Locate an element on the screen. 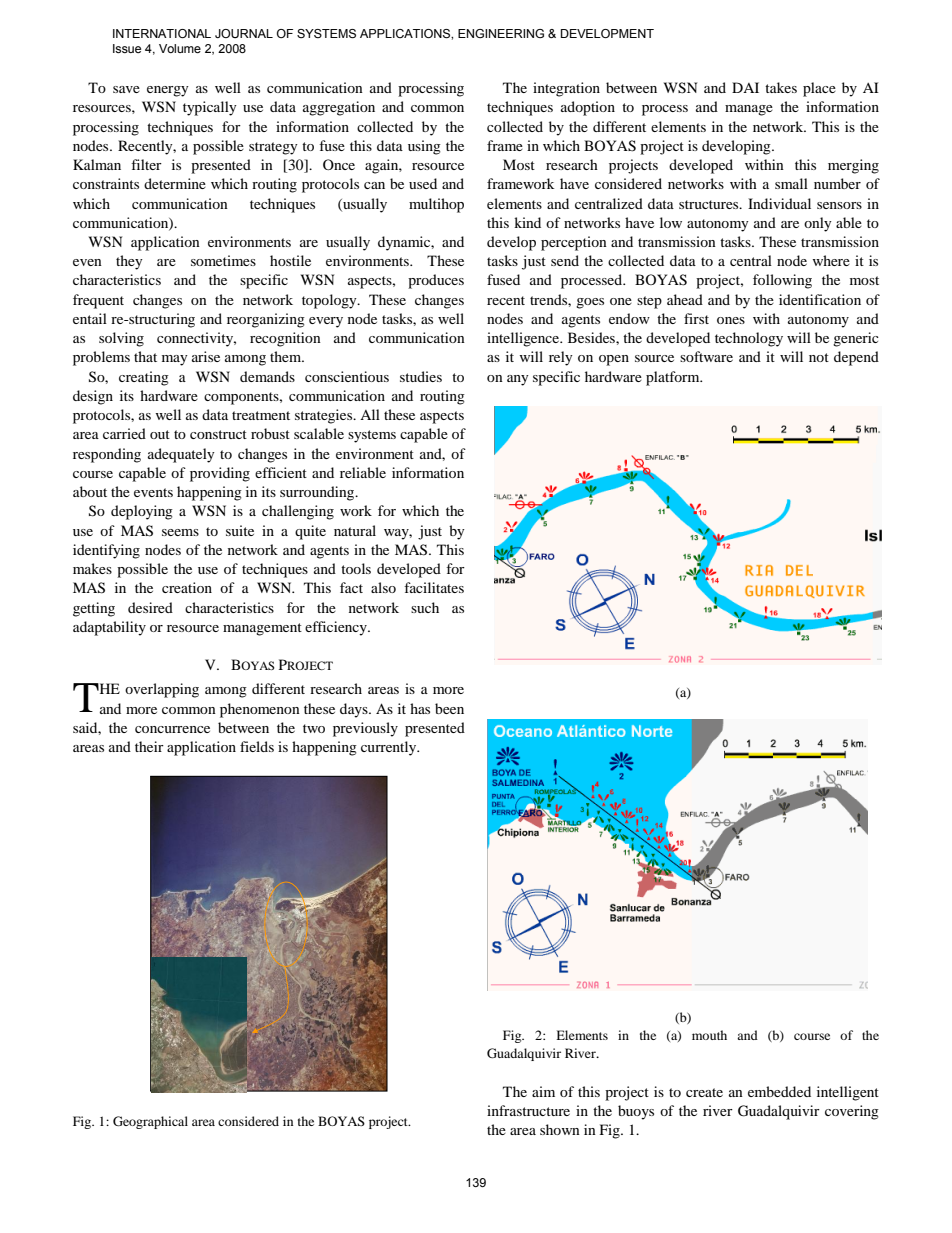 The height and width of the screenshot is (1233, 952). infrastructure is located at coordinates (528, 1110).
